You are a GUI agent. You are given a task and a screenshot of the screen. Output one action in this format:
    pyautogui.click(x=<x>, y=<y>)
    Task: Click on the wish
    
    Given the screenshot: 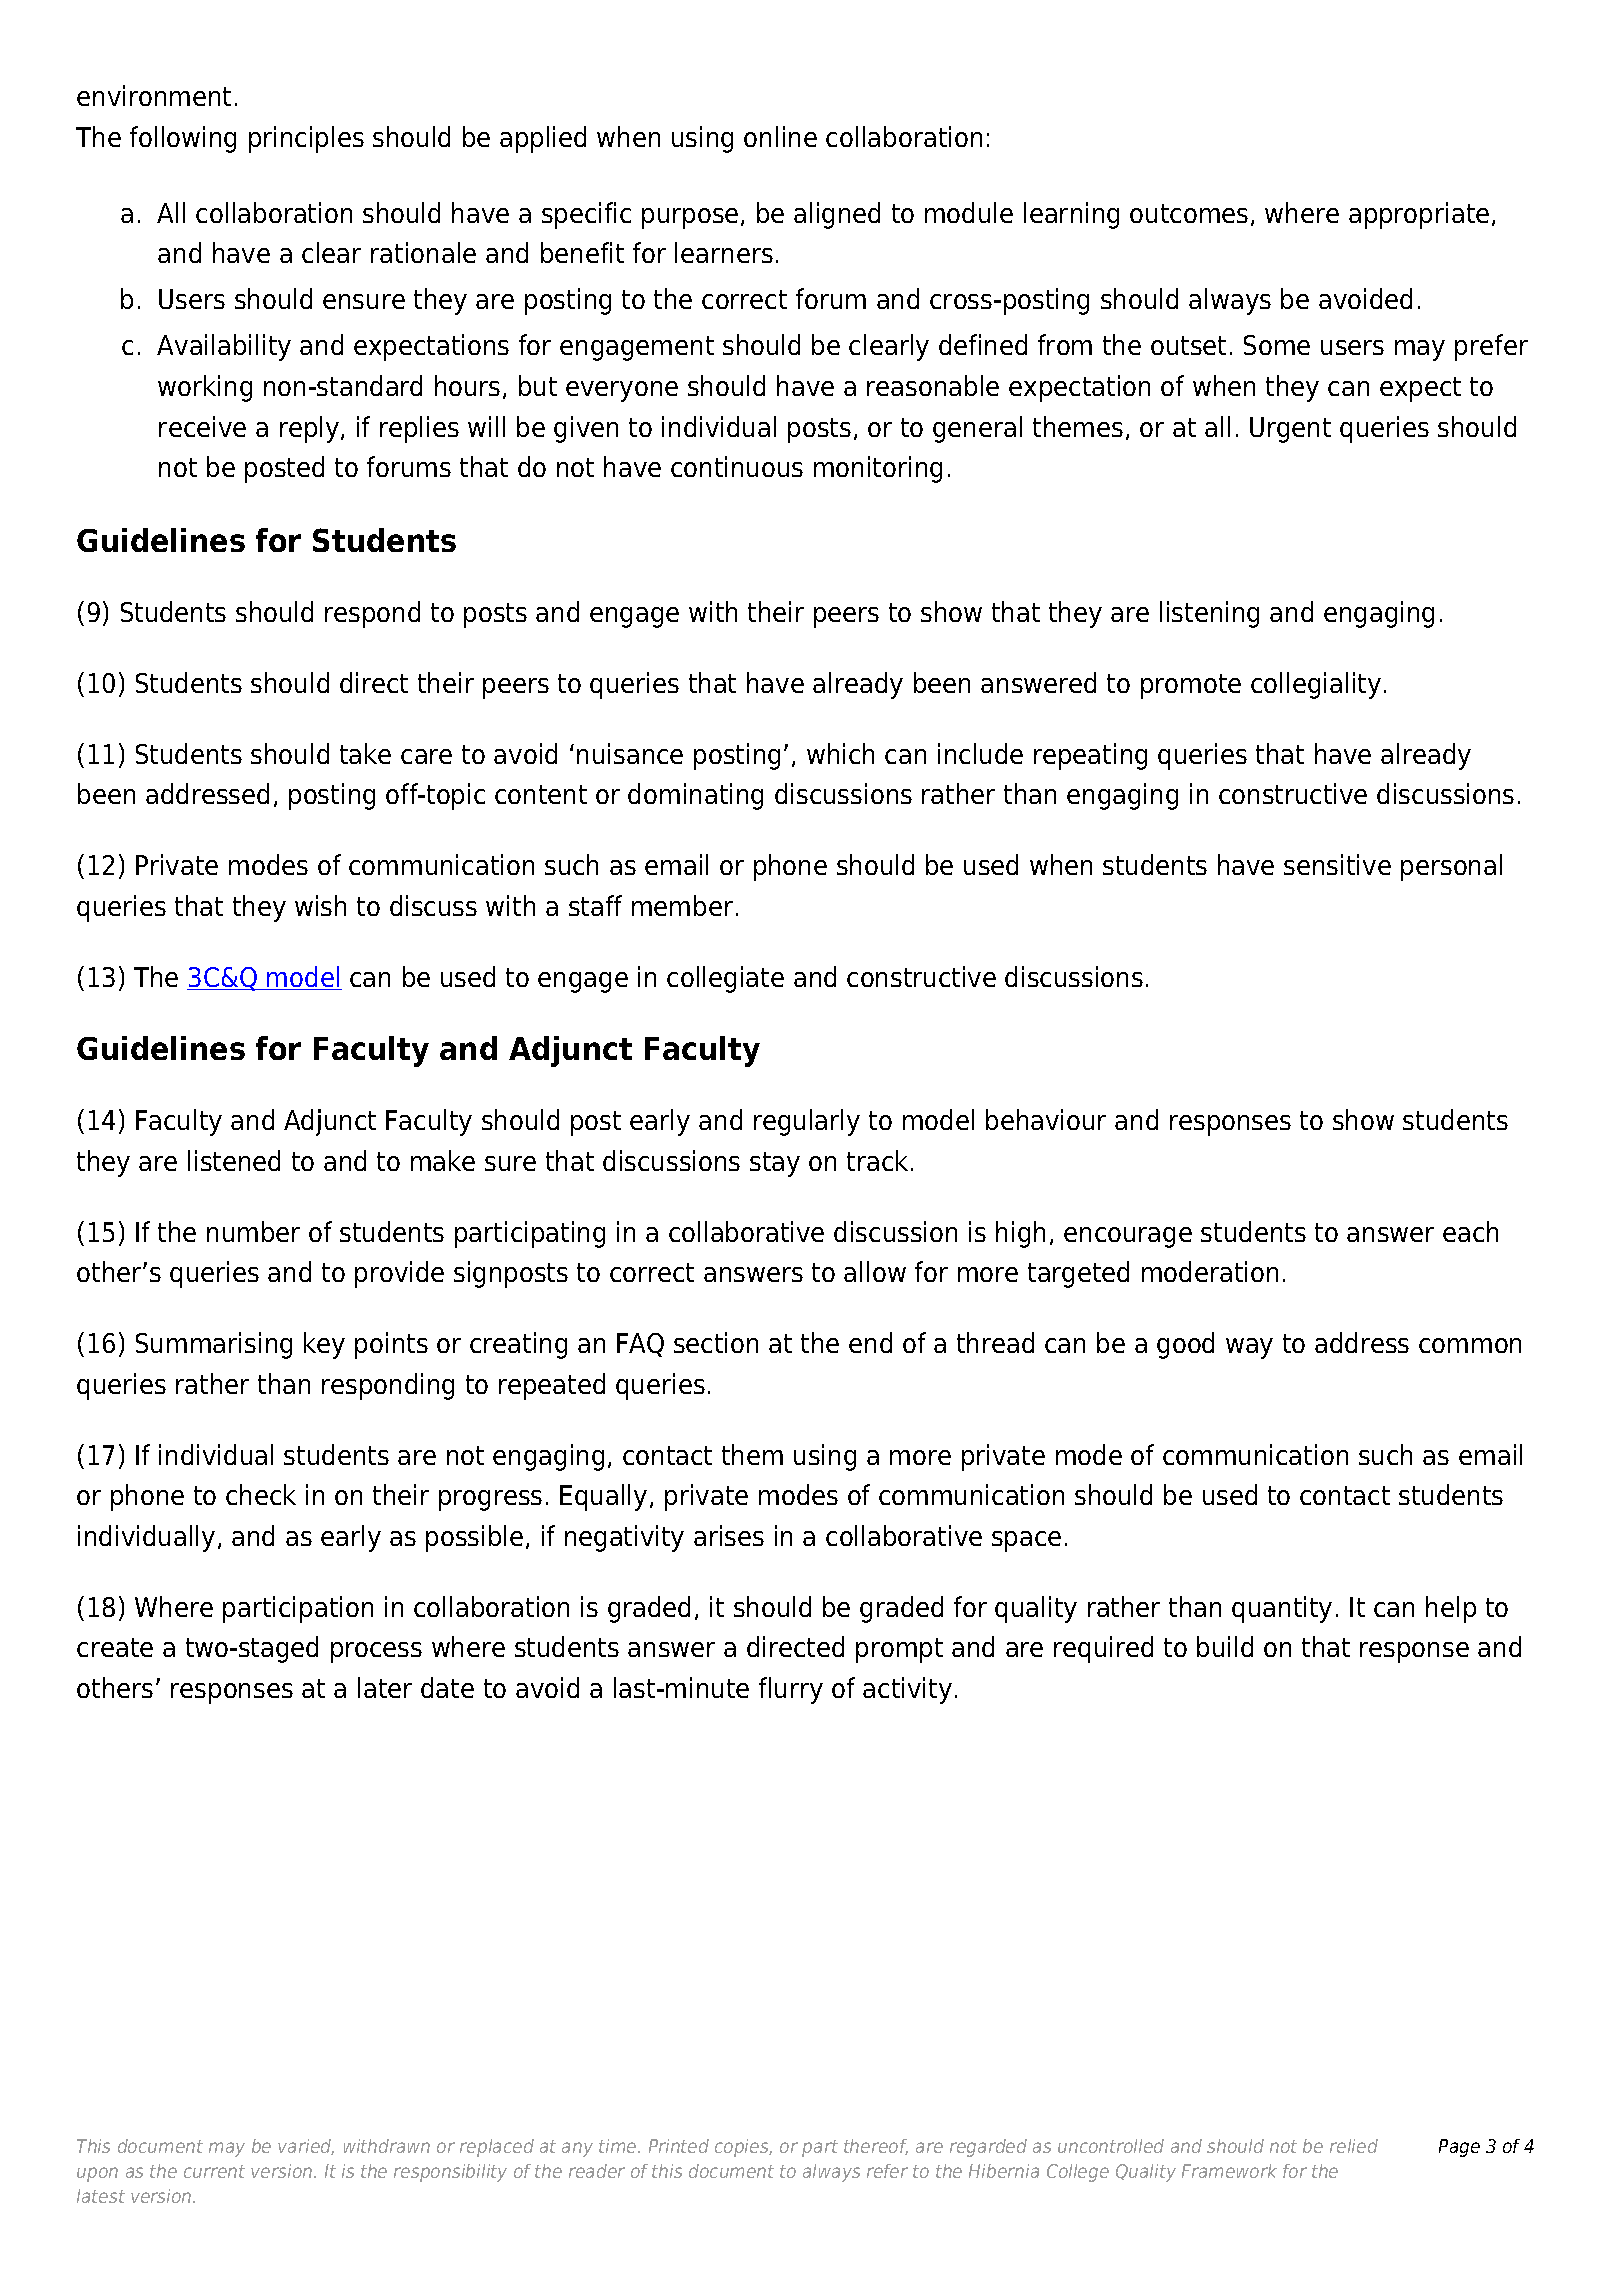 What is the action you would take?
    pyautogui.click(x=320, y=905)
